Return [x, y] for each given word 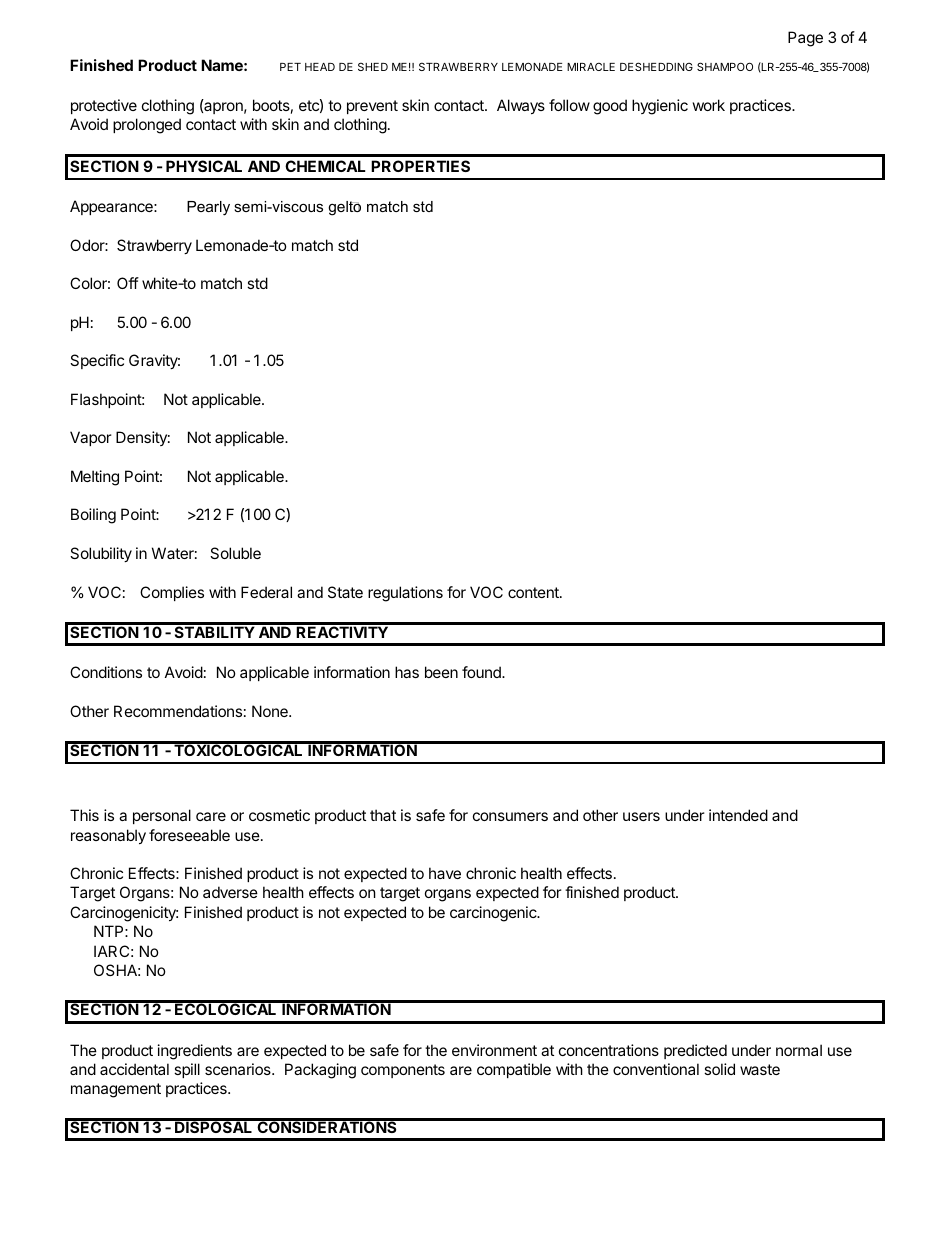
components [403, 1071]
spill [187, 1070]
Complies [172, 593]
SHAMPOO [725, 66]
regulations [405, 594]
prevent [372, 107]
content [534, 592]
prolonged [147, 126]
